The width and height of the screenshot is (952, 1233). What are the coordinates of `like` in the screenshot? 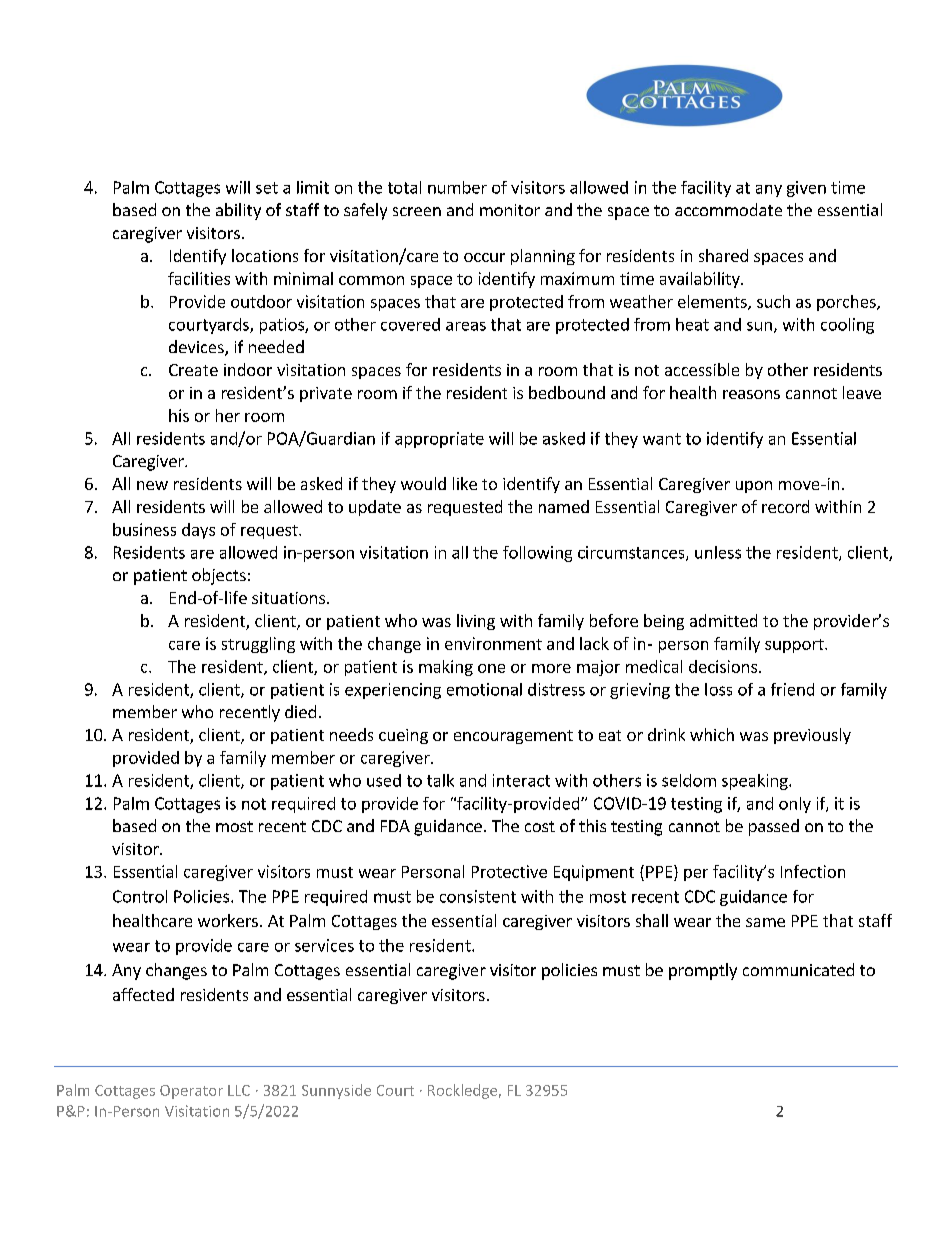 It's located at (465, 483).
